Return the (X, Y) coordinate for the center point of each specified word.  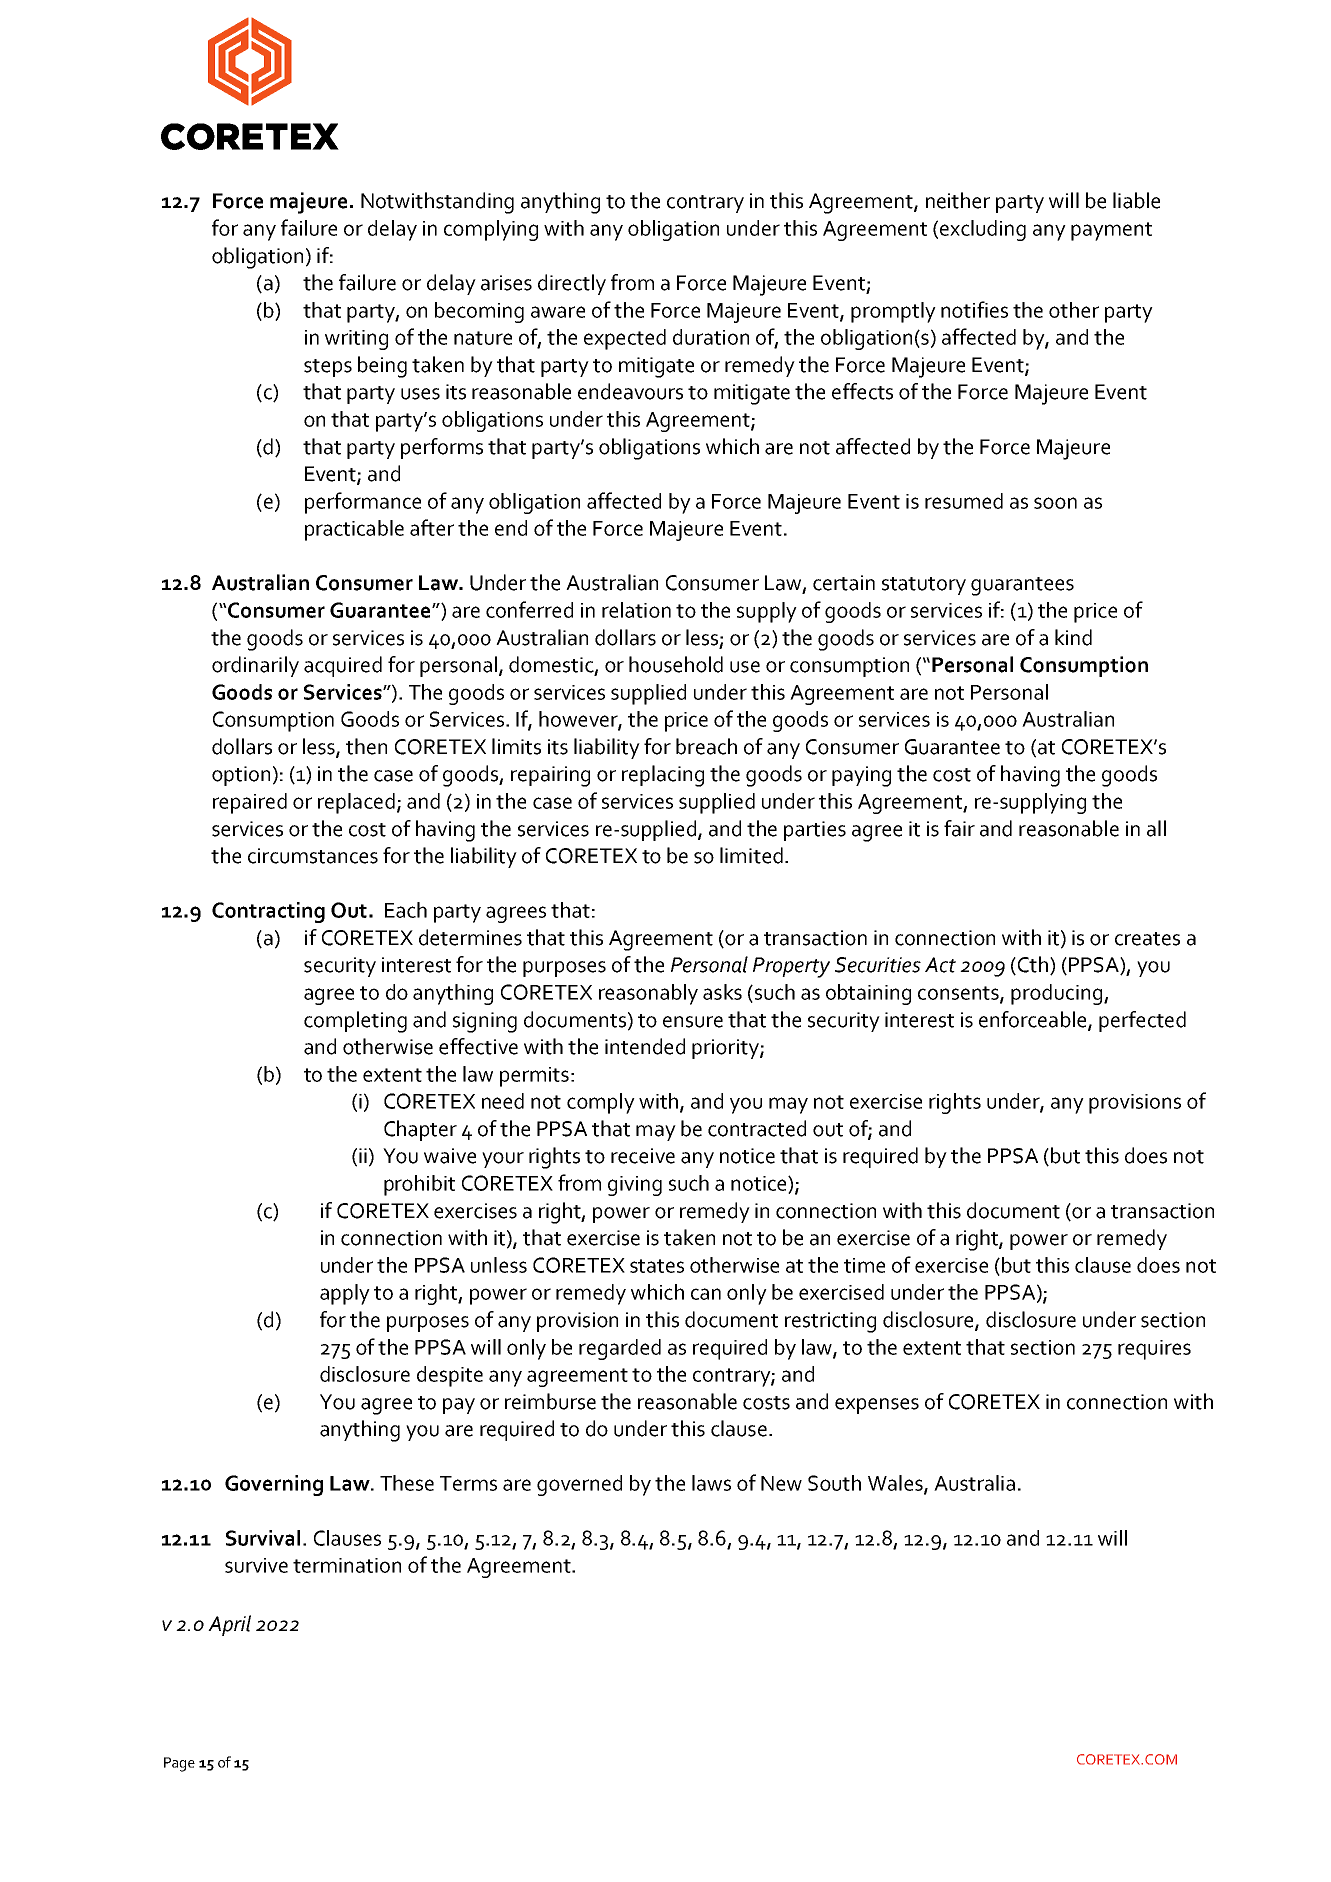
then (366, 746)
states (657, 1266)
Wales (896, 1484)
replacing (663, 776)
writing (356, 340)
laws (711, 1483)
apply (345, 1294)
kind (1073, 637)
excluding (983, 230)
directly (572, 284)
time (864, 1265)
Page (179, 1764)
